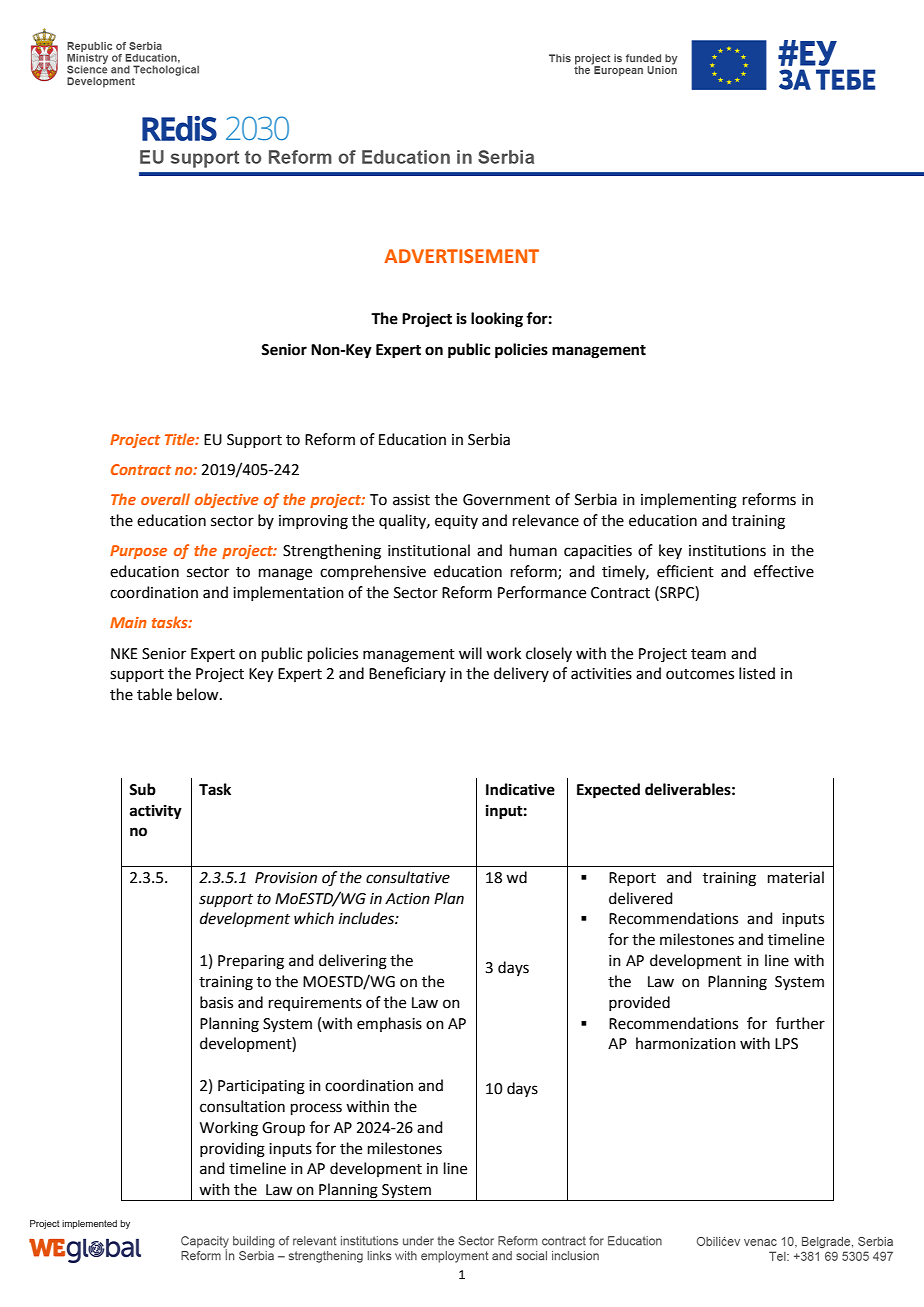 This screenshot has width=924, height=1307. What do you see at coordinates (506, 500) in the screenshot?
I see `Government` at bounding box center [506, 500].
